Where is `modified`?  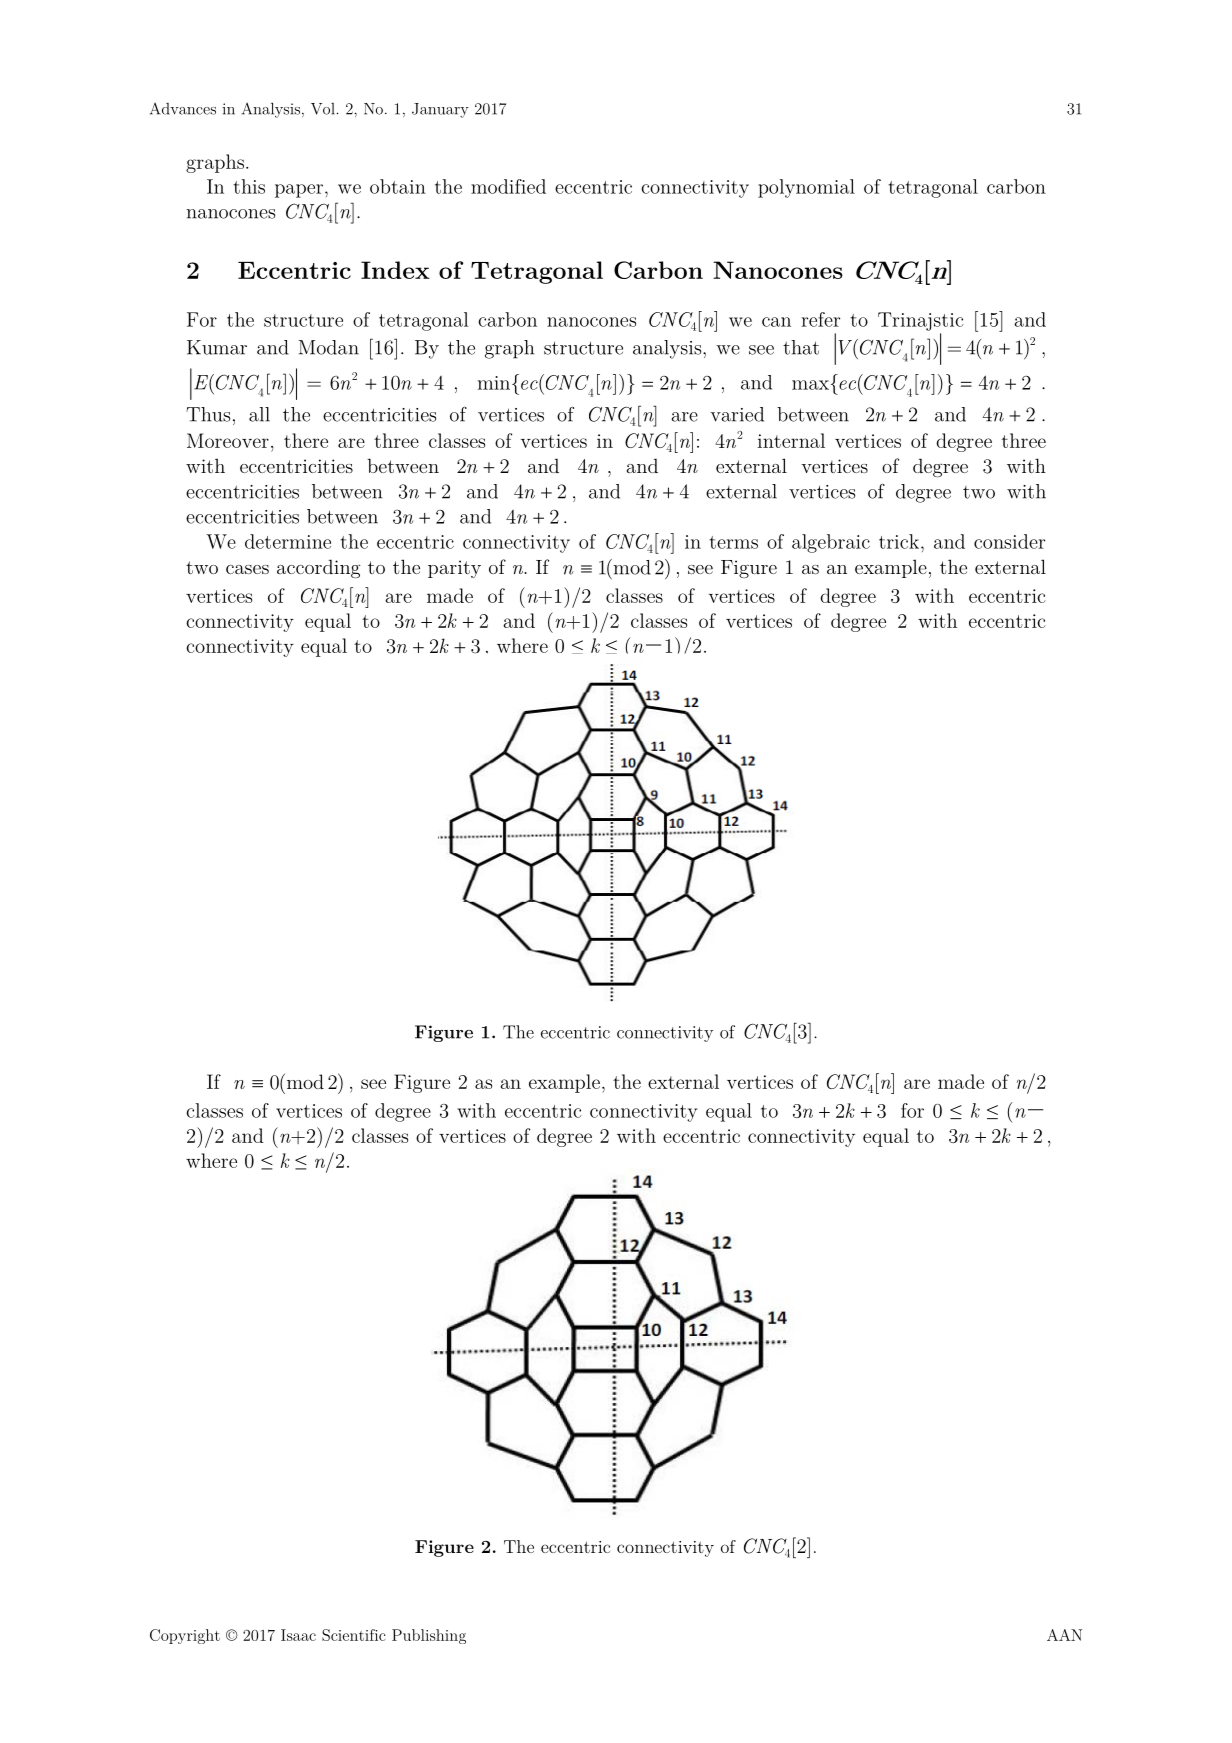 modified is located at coordinates (508, 186).
